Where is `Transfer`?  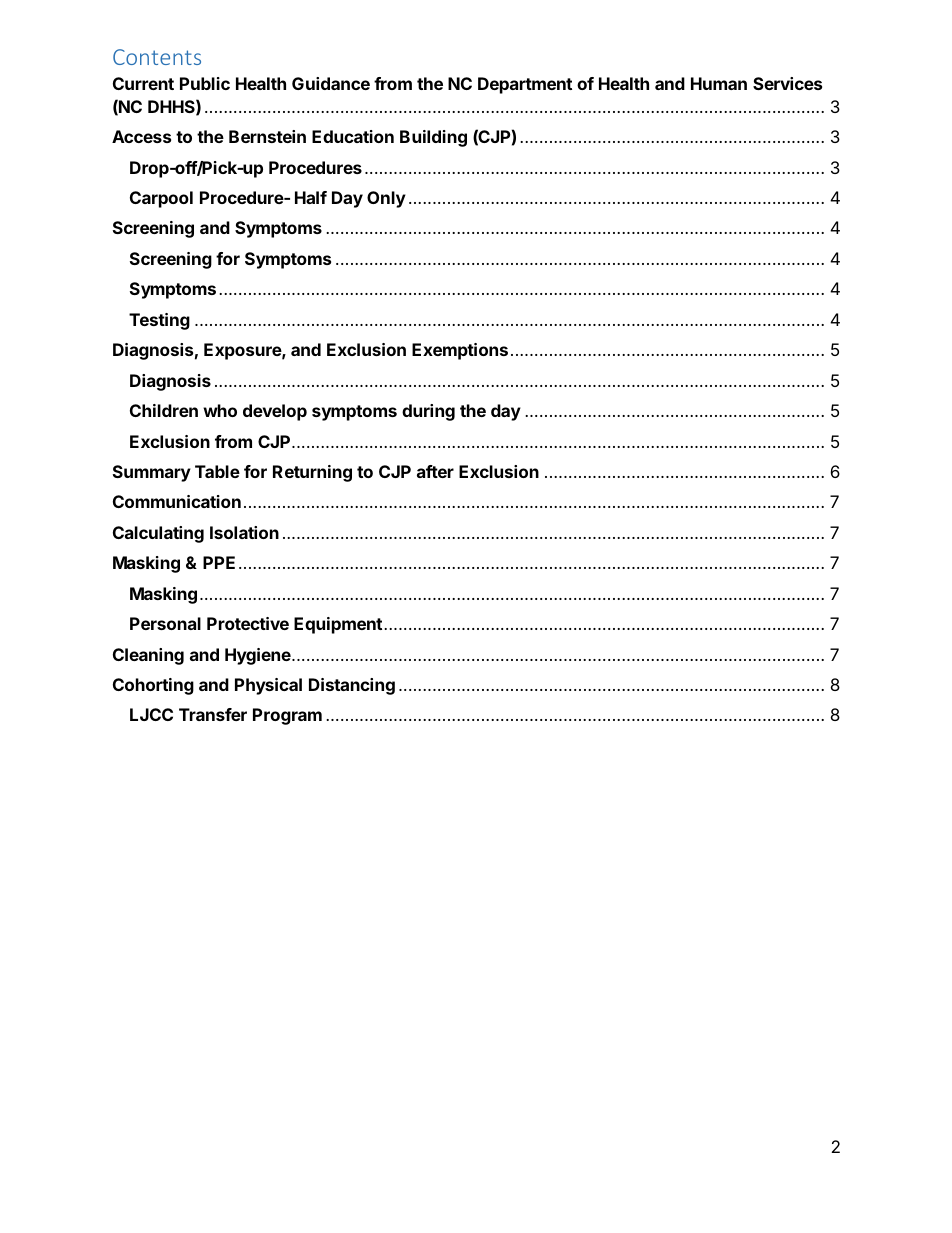
Transfer is located at coordinates (213, 714).
